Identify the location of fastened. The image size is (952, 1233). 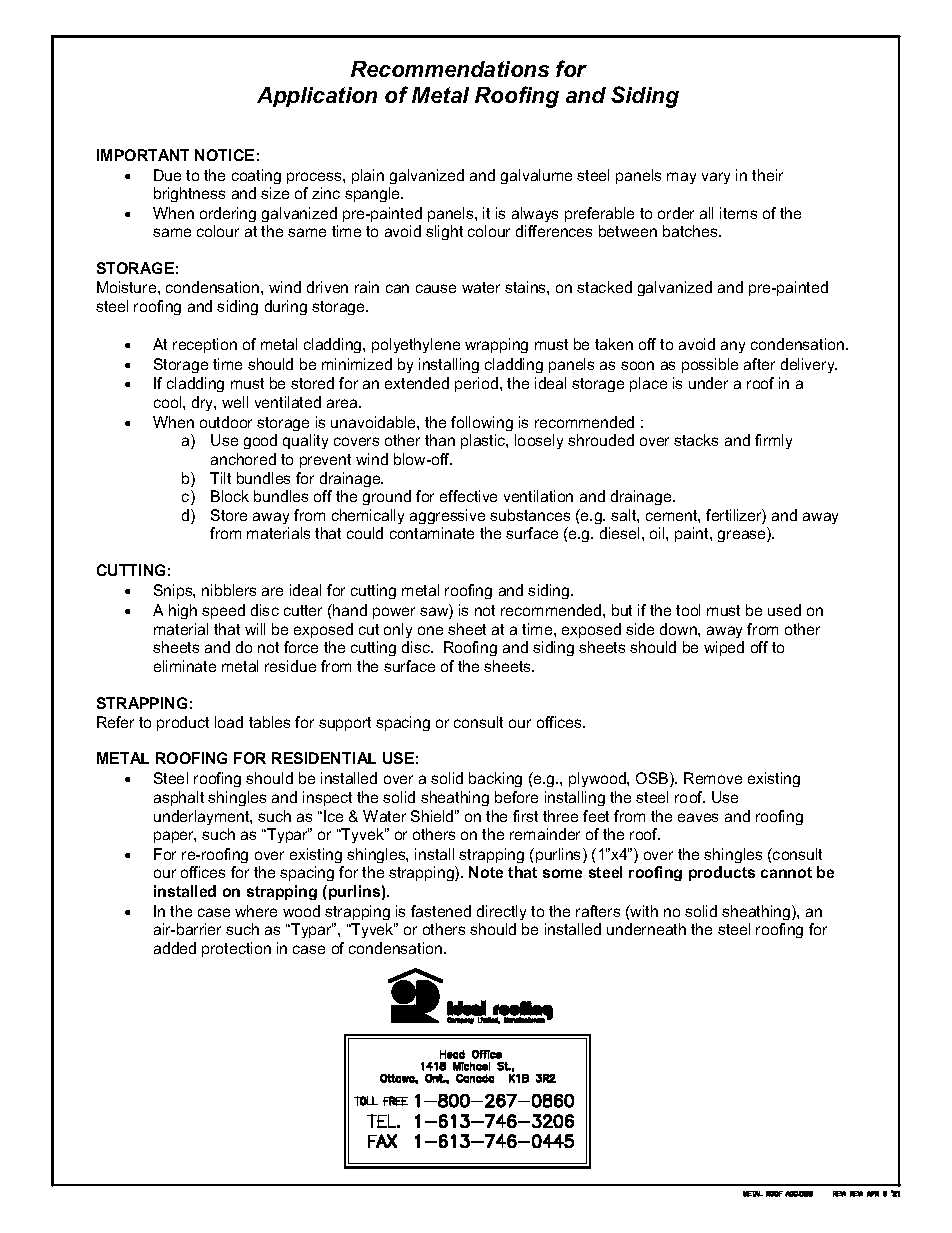
(441, 911).
